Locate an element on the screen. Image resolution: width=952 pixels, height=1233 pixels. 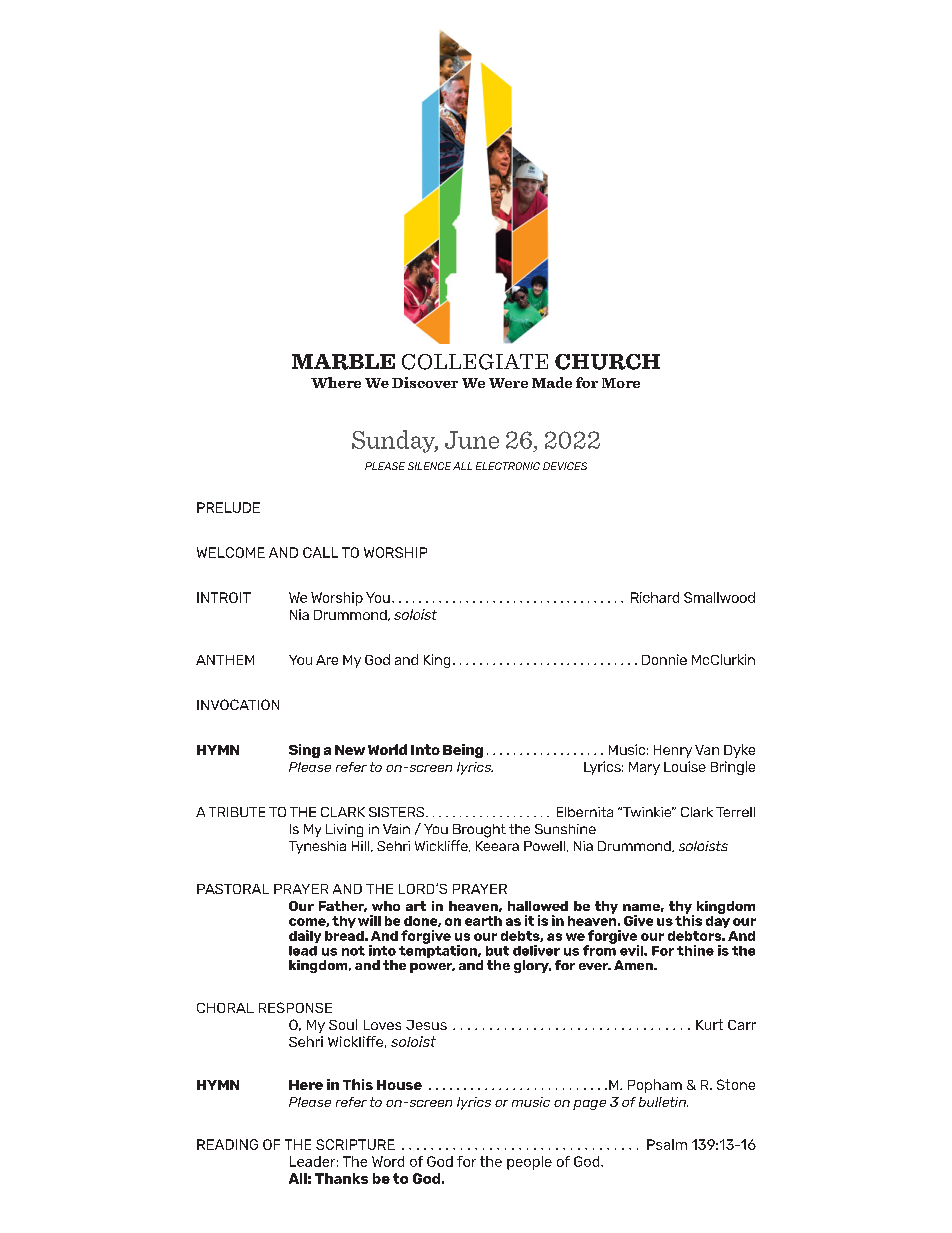
More is located at coordinates (621, 383).
